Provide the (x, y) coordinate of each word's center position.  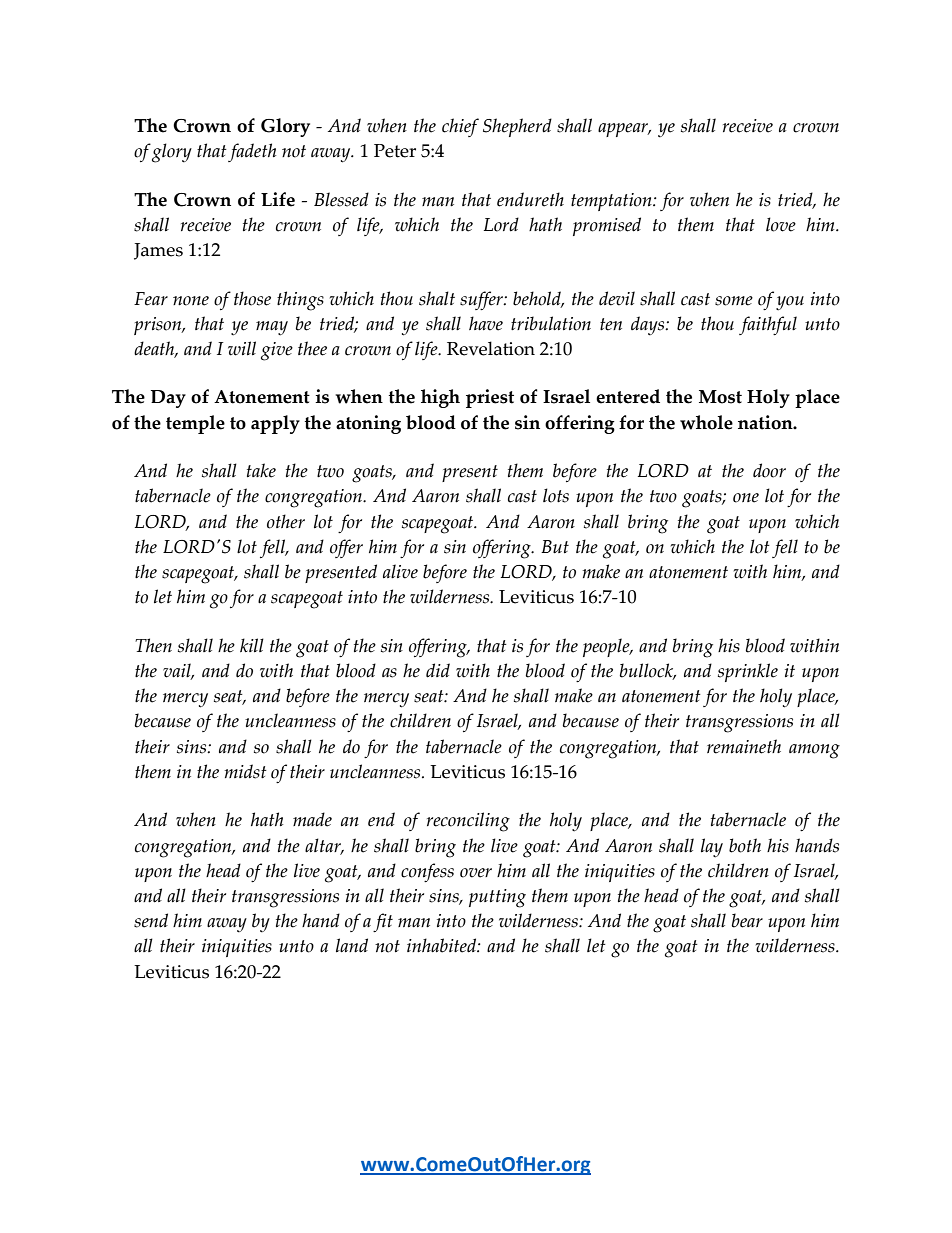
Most (720, 397)
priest (490, 398)
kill (252, 645)
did (438, 670)
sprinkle (748, 672)
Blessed (341, 199)
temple (195, 424)
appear (624, 130)
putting (497, 898)
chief (460, 127)
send (151, 920)
